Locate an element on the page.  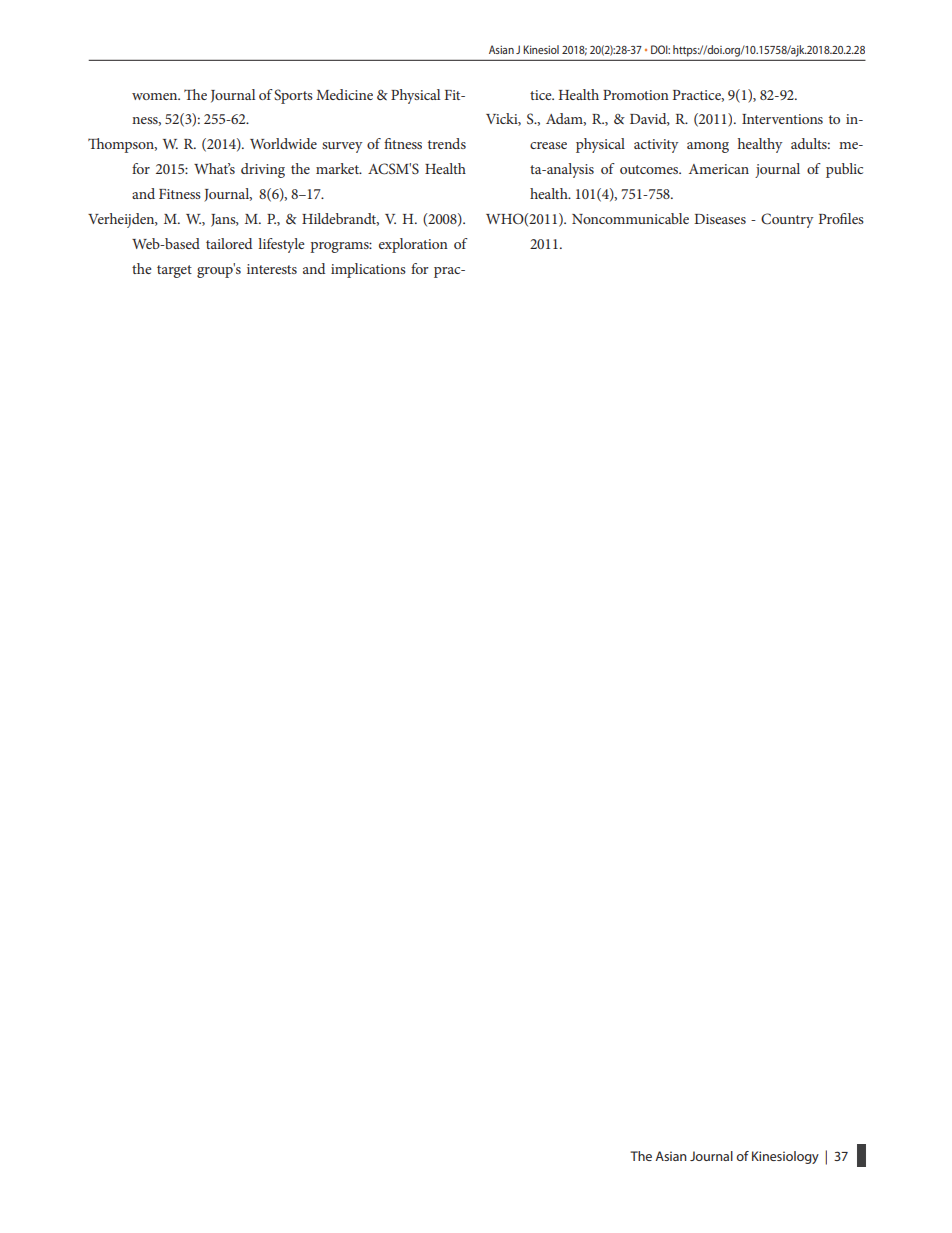
Sports is located at coordinates (293, 96).
